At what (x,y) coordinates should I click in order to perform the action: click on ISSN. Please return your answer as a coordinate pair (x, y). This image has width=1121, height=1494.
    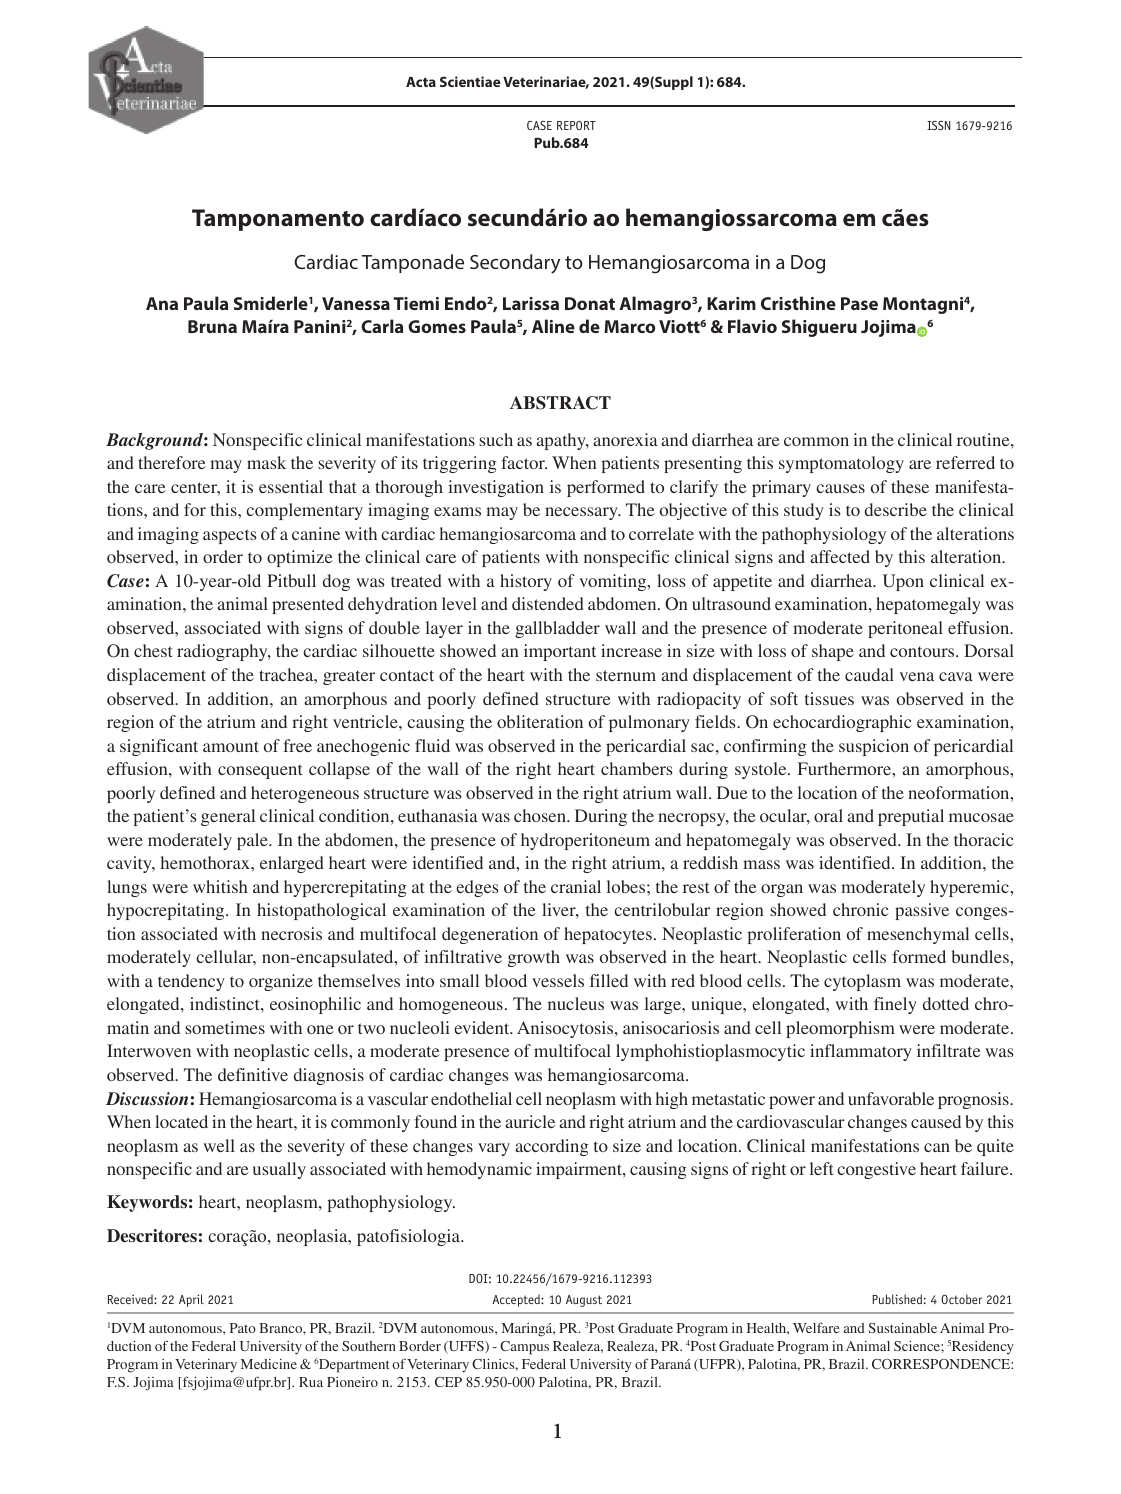
    Looking at the image, I should click on (939, 125).
